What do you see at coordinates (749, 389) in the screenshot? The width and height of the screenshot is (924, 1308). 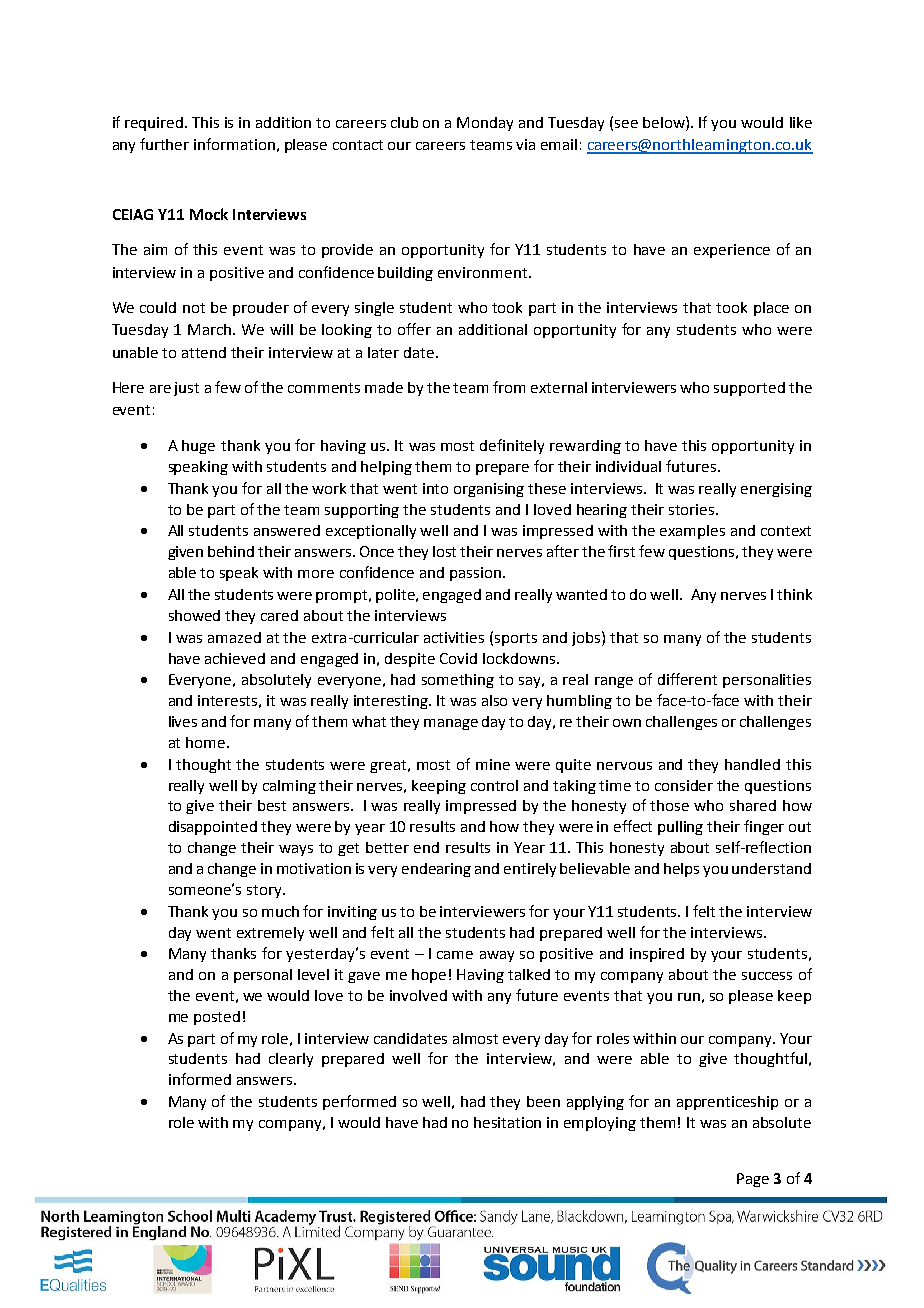 I see `supported` at bounding box center [749, 389].
